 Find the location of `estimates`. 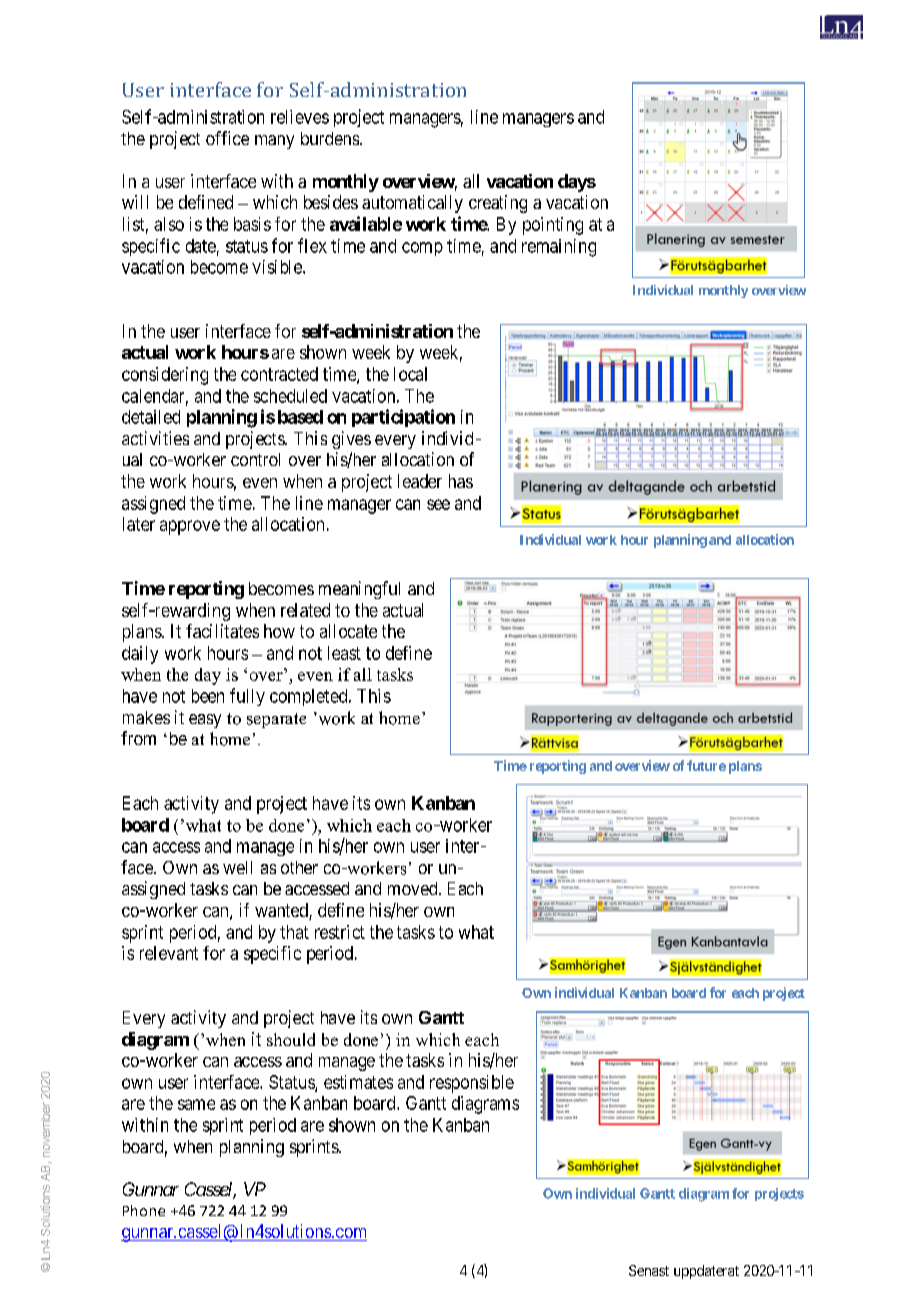

estimates is located at coordinates (358, 1082).
